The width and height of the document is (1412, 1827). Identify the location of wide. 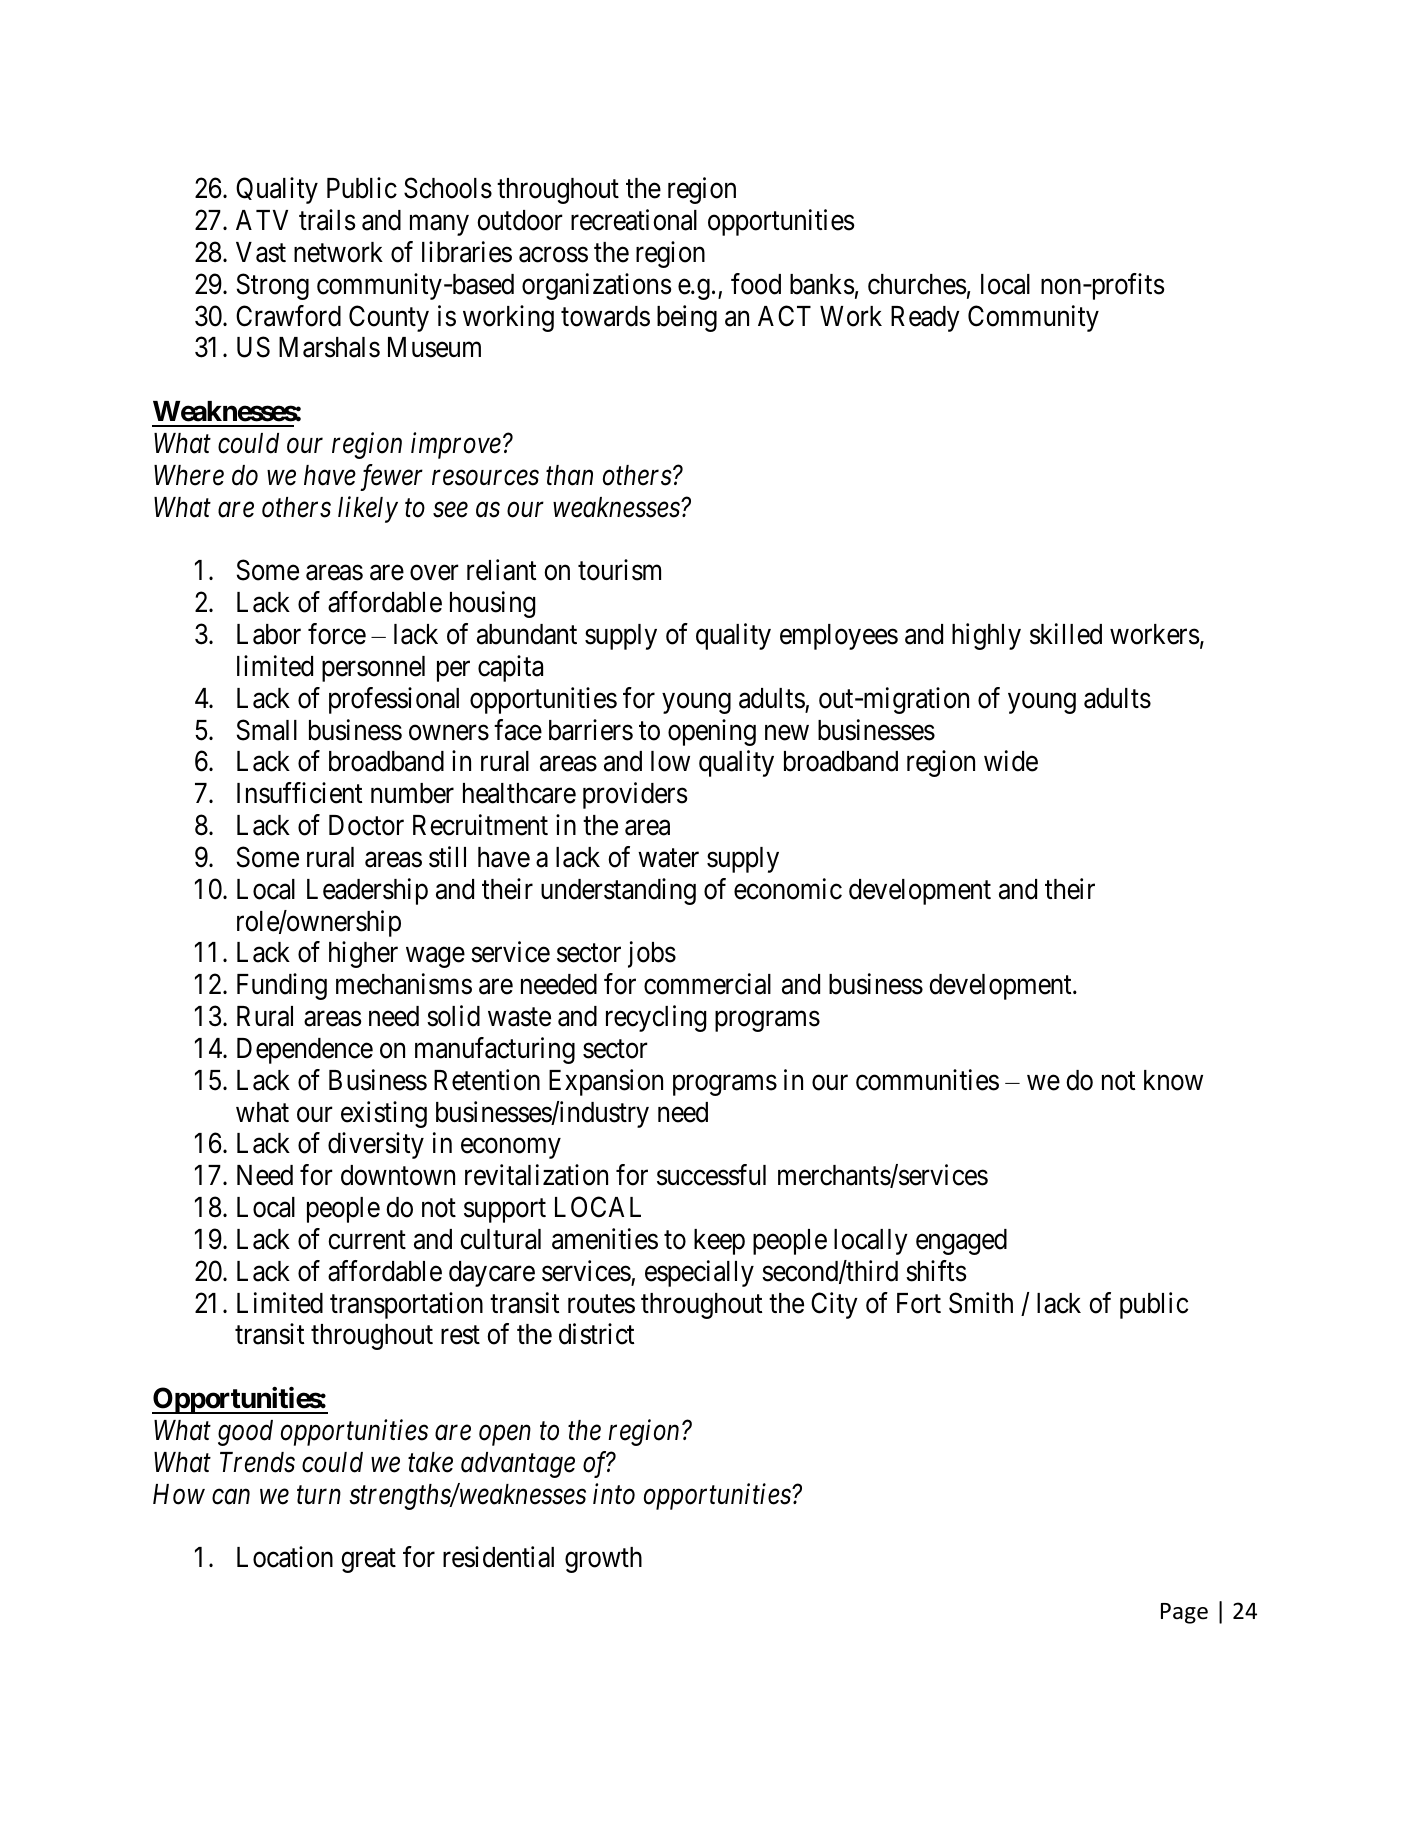
(1011, 761).
